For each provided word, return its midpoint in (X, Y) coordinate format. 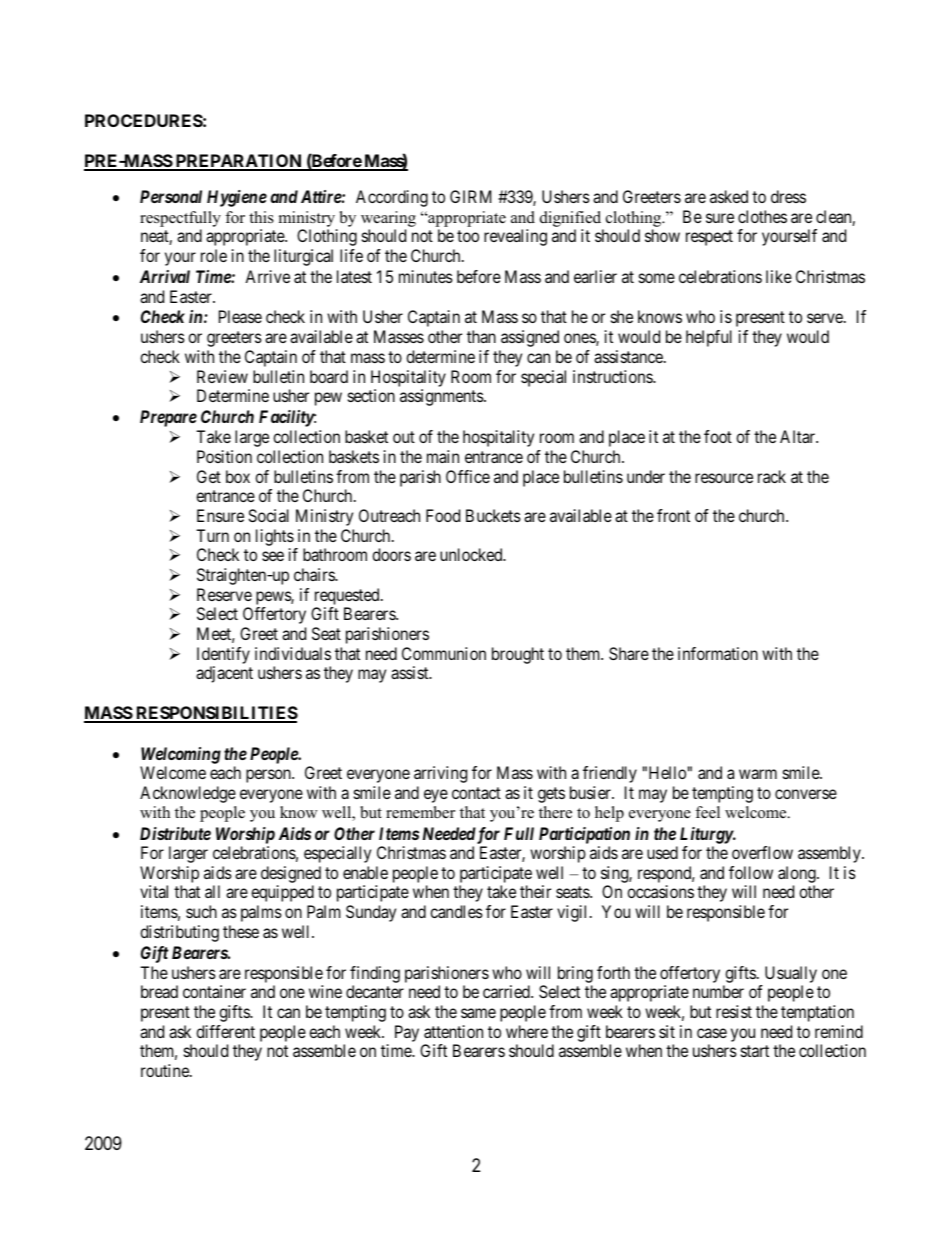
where (527, 1031)
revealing (515, 237)
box (238, 476)
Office (468, 476)
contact (476, 793)
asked (729, 196)
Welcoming (181, 755)
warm (758, 774)
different (225, 1031)
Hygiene (237, 198)
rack (772, 476)
